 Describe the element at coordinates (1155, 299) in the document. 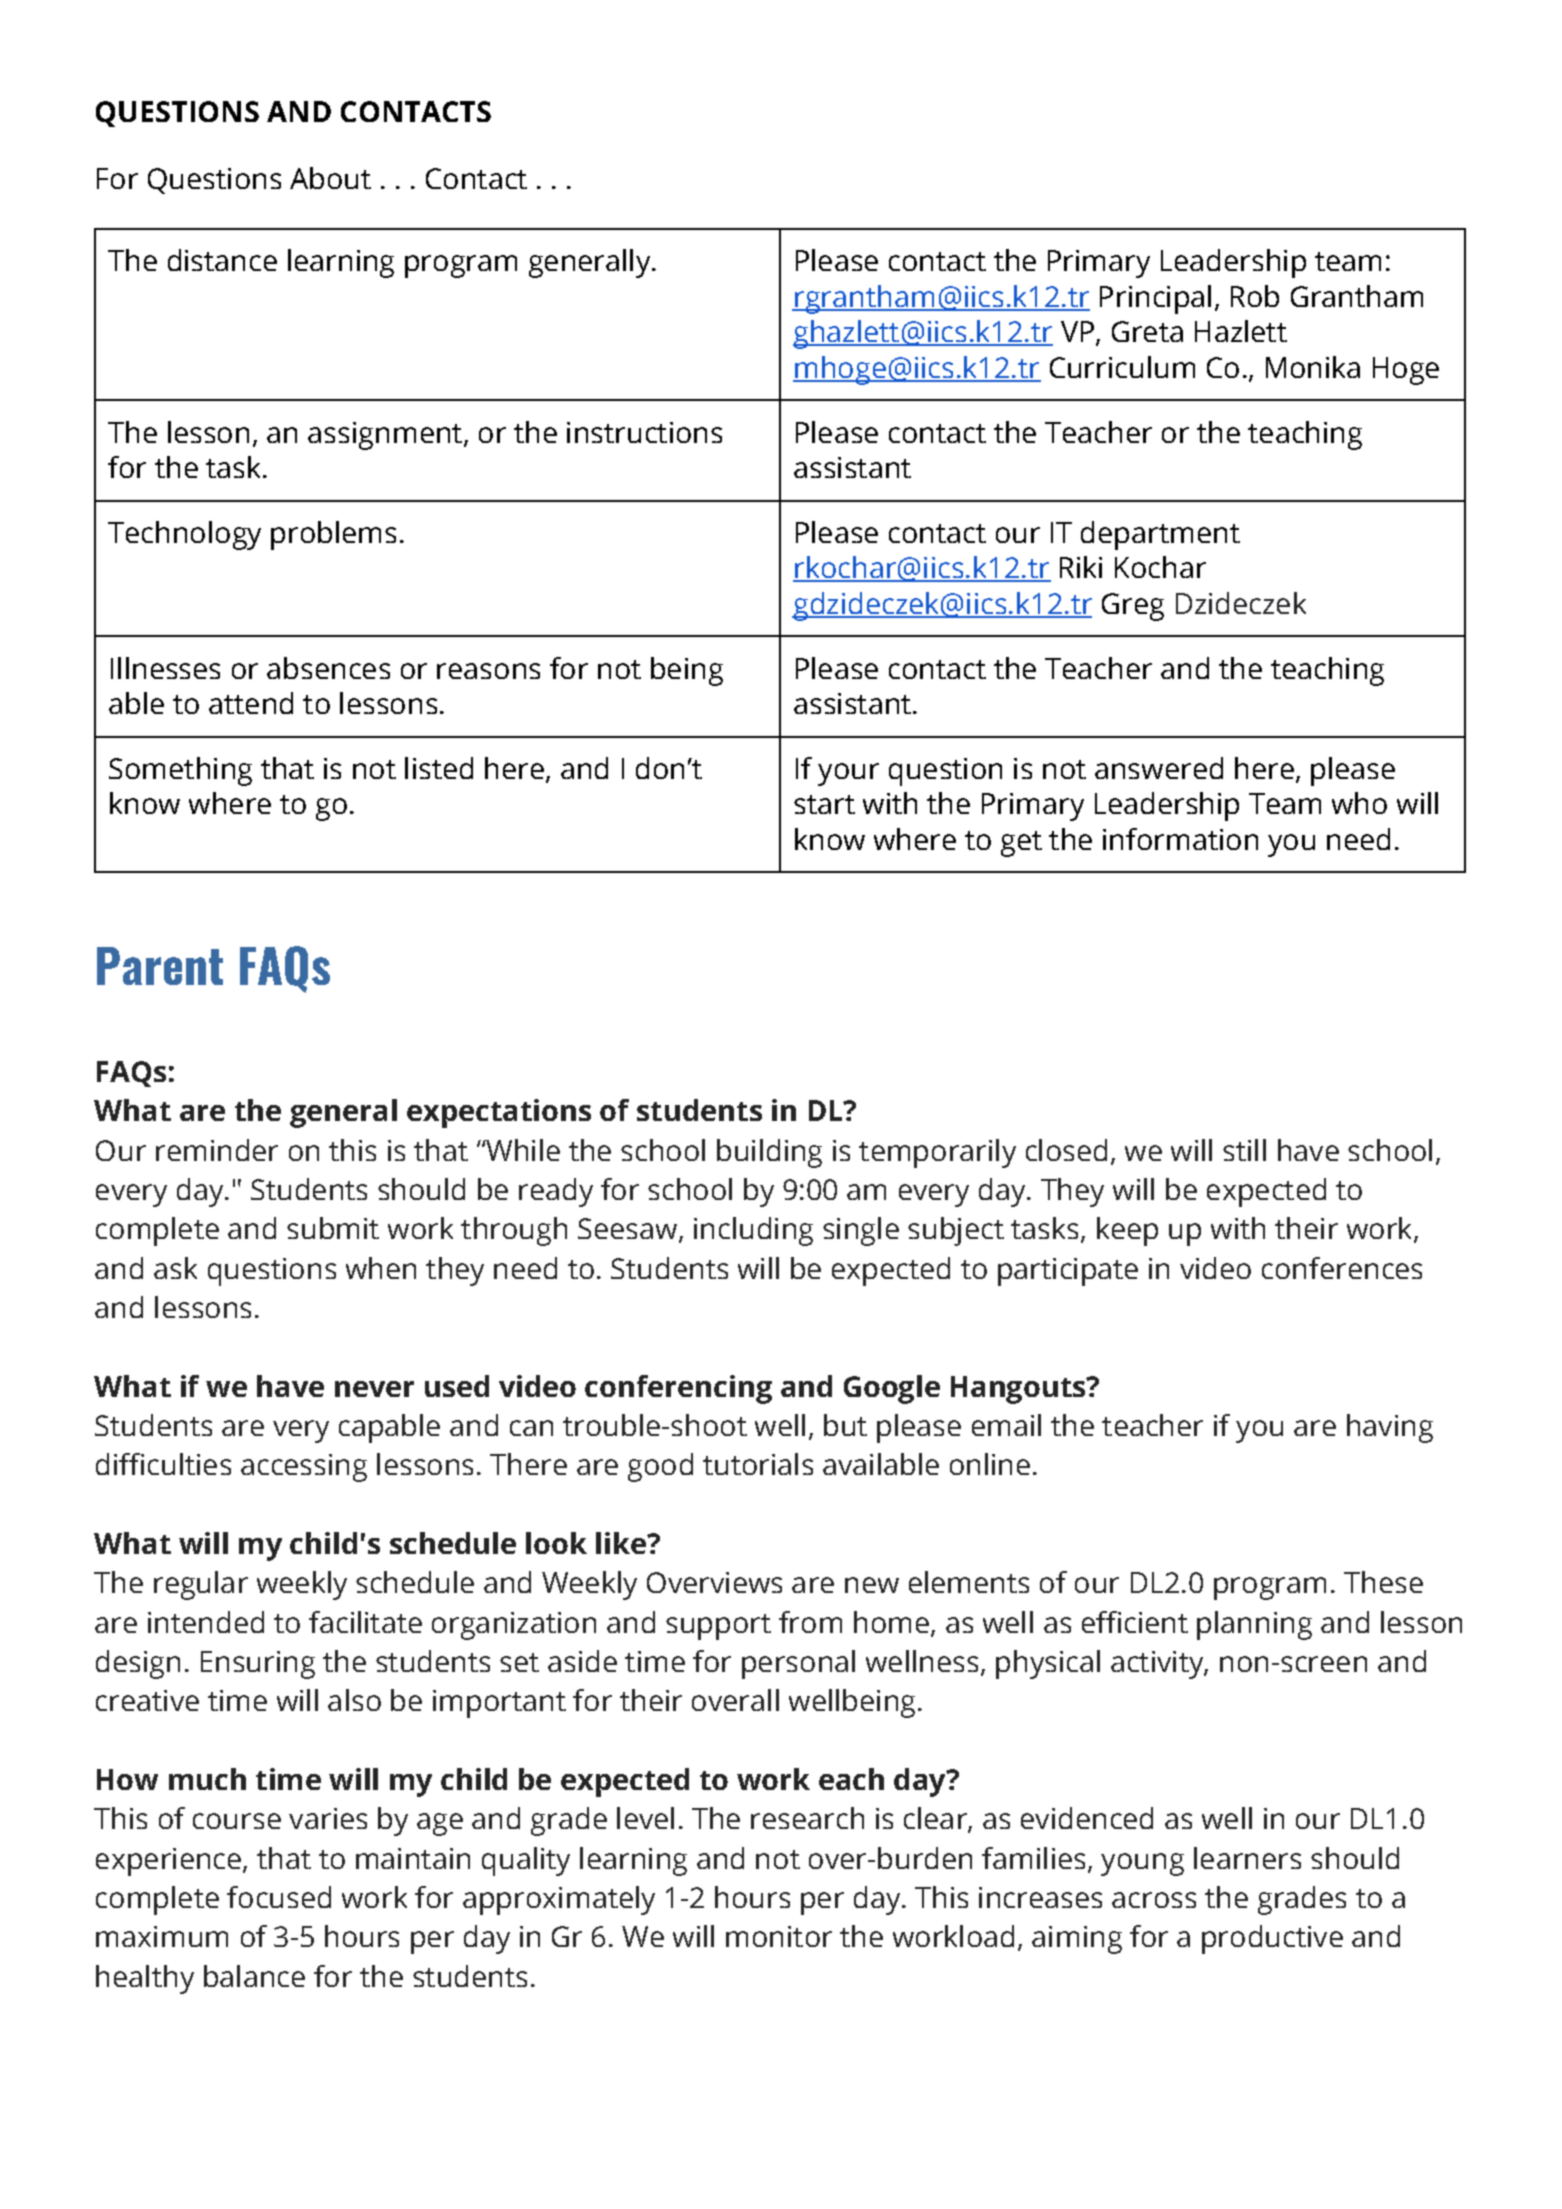

I see `Principal` at that location.
